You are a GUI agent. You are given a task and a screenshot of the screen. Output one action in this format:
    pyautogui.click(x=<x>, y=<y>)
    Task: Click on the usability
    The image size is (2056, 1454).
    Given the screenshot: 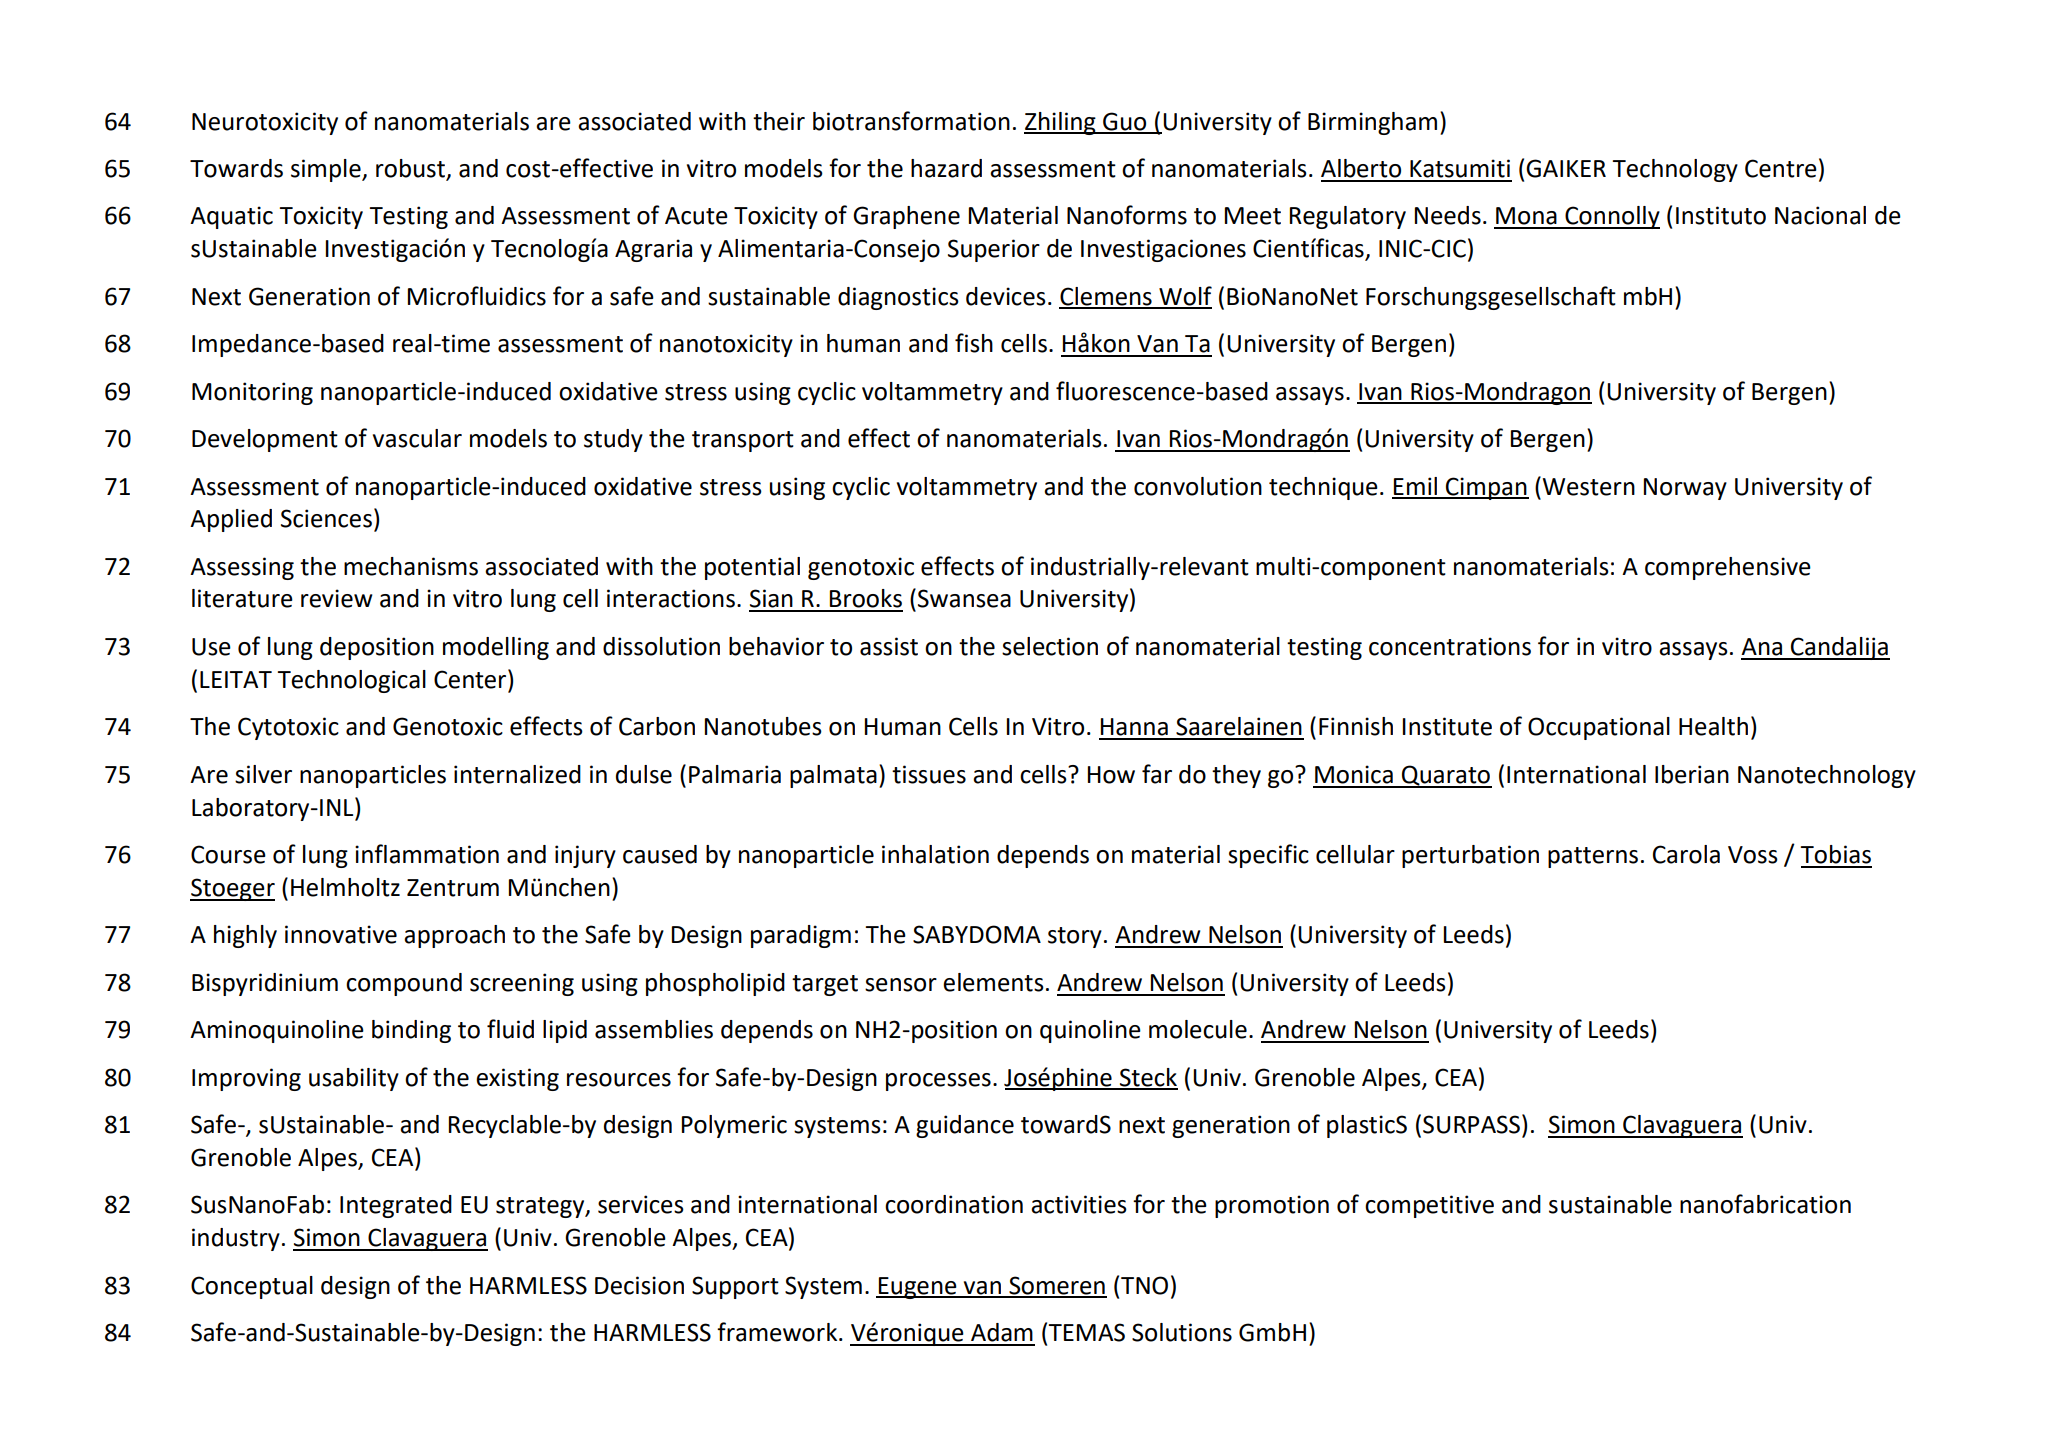 What is the action you would take?
    pyautogui.click(x=354, y=1079)
